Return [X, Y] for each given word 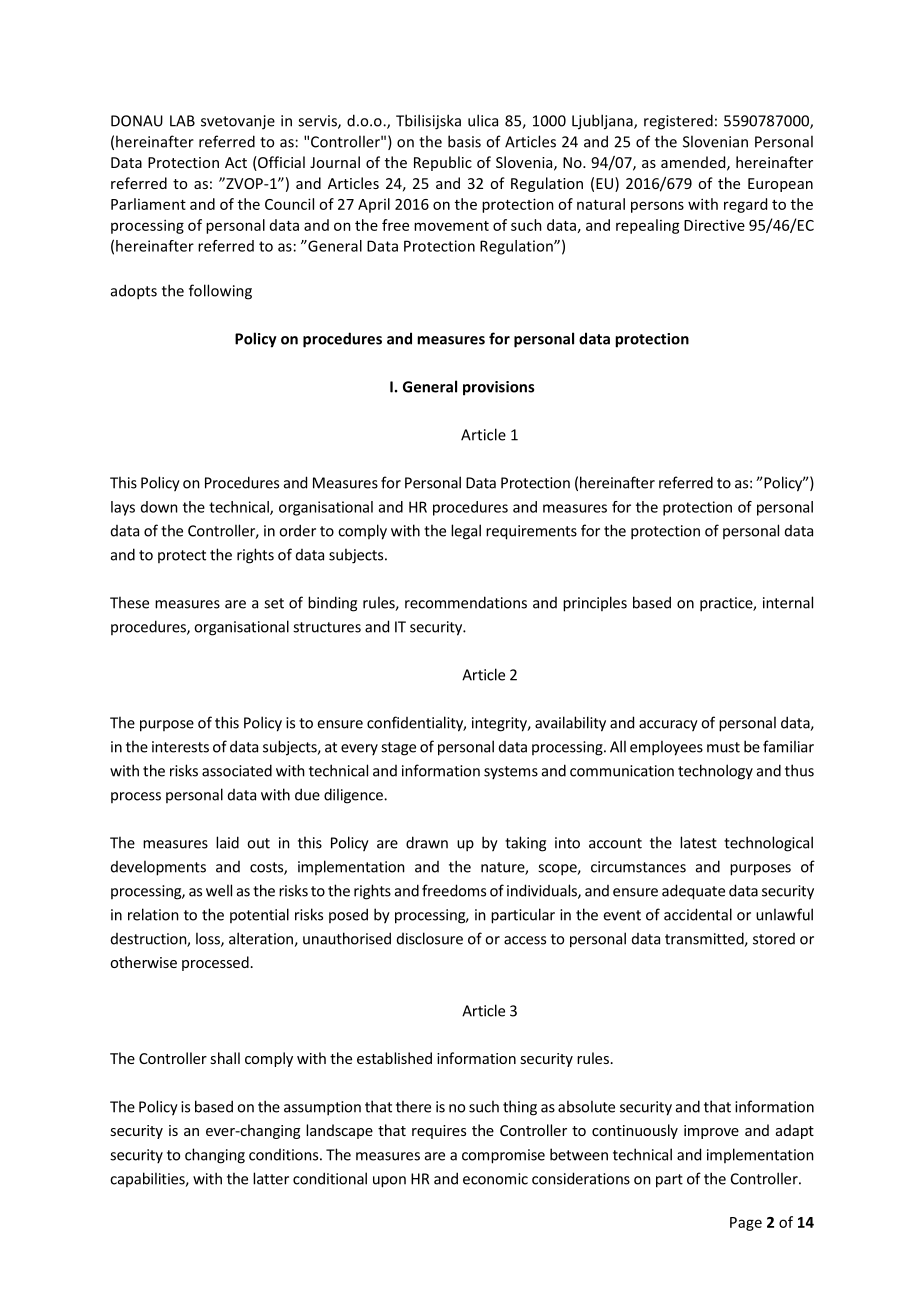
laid [227, 842]
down [159, 507]
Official [280, 163]
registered [678, 122]
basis [464, 141]
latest [698, 842]
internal [788, 602]
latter [271, 1178]
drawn [427, 842]
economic [495, 1179]
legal [466, 532]
